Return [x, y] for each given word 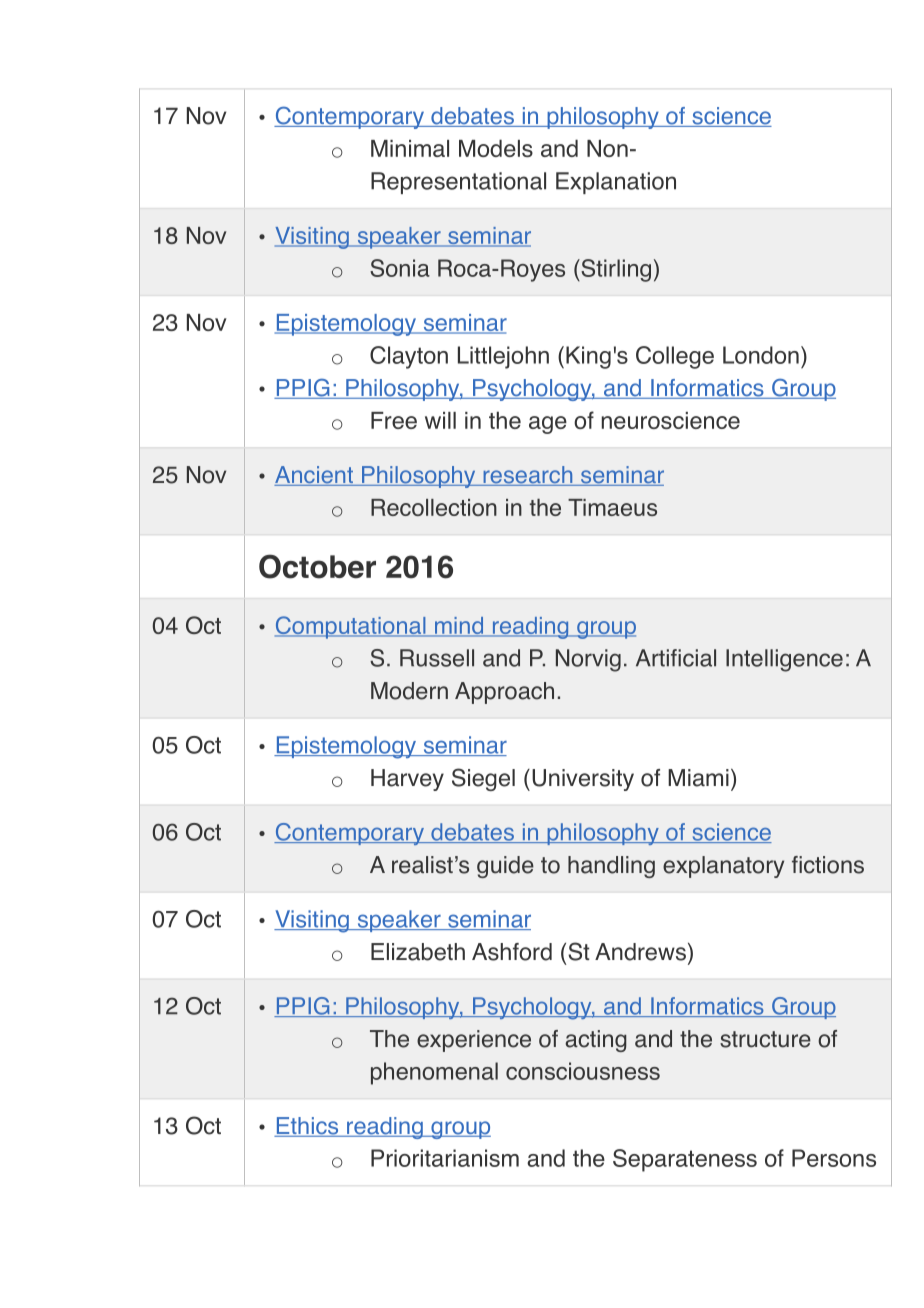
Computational [351, 627]
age [548, 425]
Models [496, 148]
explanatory [723, 867]
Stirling [615, 270]
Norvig [588, 660]
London [761, 355]
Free [394, 420]
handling [611, 867]
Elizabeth [418, 952]
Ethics [307, 1127]
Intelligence [784, 660]
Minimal [410, 148]
